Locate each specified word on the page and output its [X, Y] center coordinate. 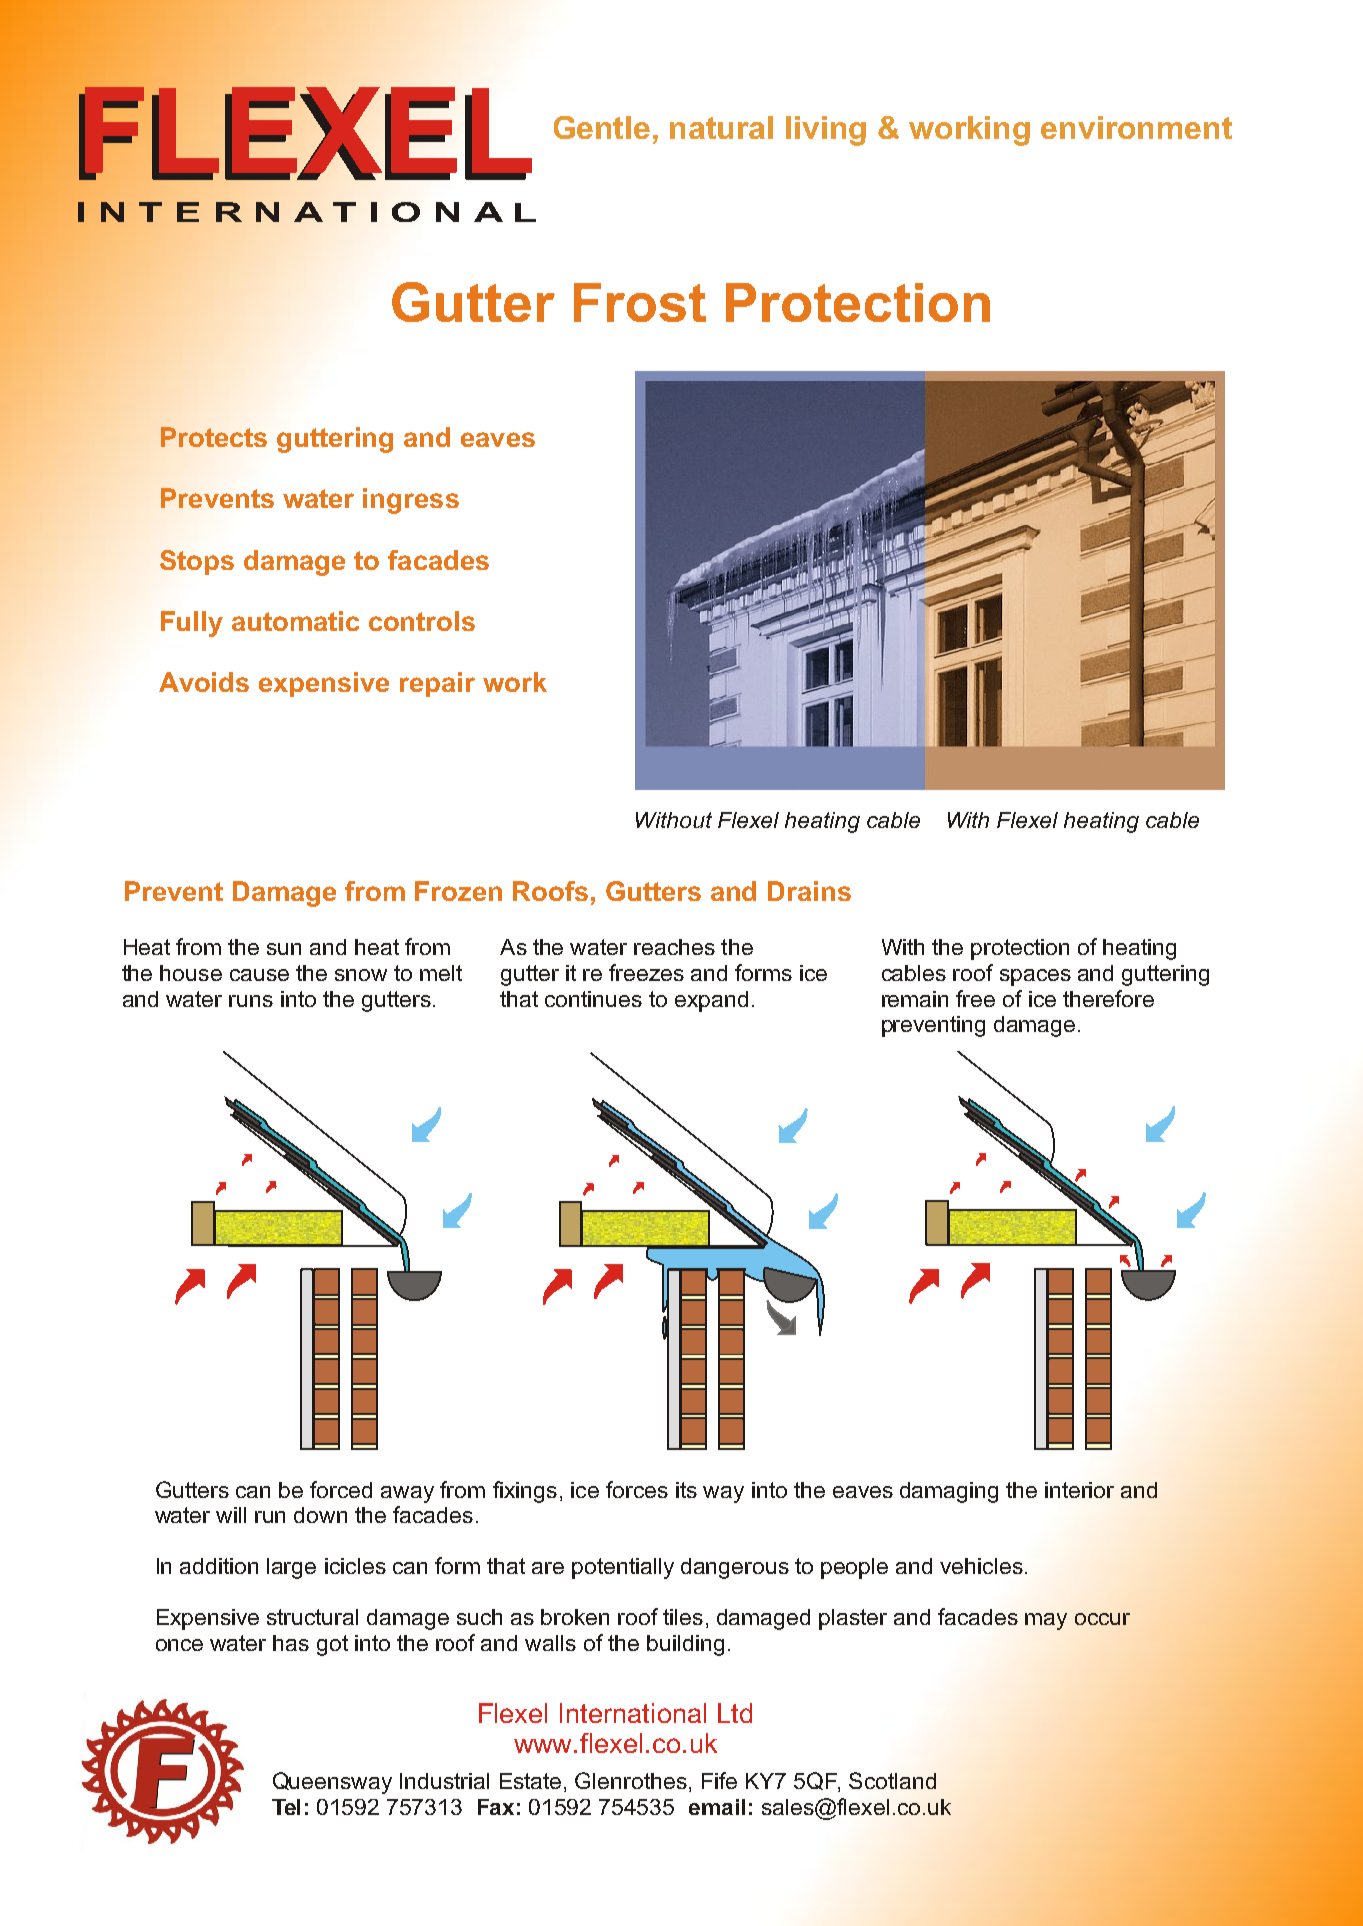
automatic [295, 621]
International [633, 1713]
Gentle [602, 127]
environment [1136, 127]
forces [637, 1489]
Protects [214, 437]
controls [422, 621]
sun [284, 949]
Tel [286, 1807]
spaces [1035, 977]
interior [1079, 1490]
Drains [809, 891]
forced [341, 1489]
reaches [674, 947]
